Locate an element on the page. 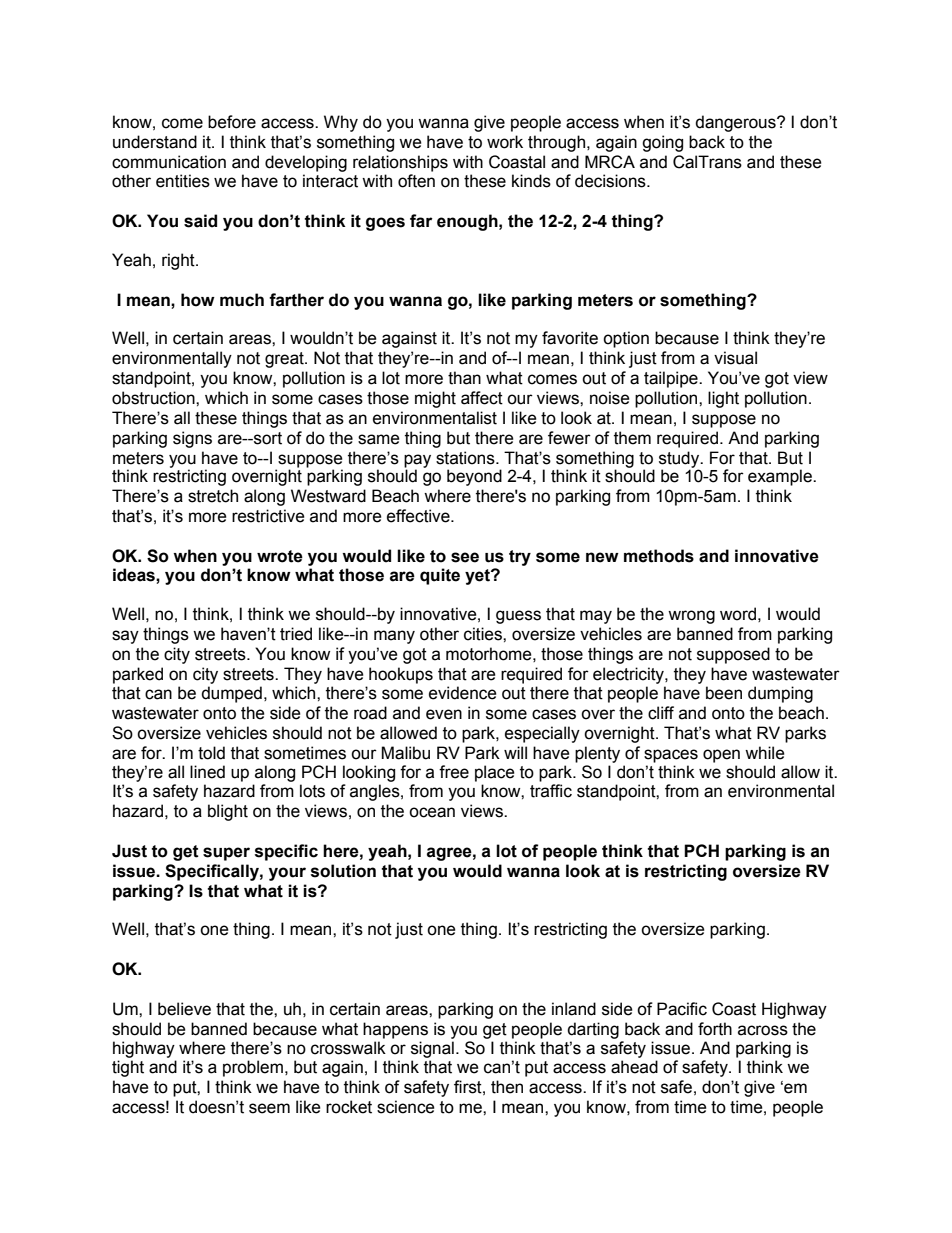 This page has height=1233, width=952. open is located at coordinates (721, 756).
